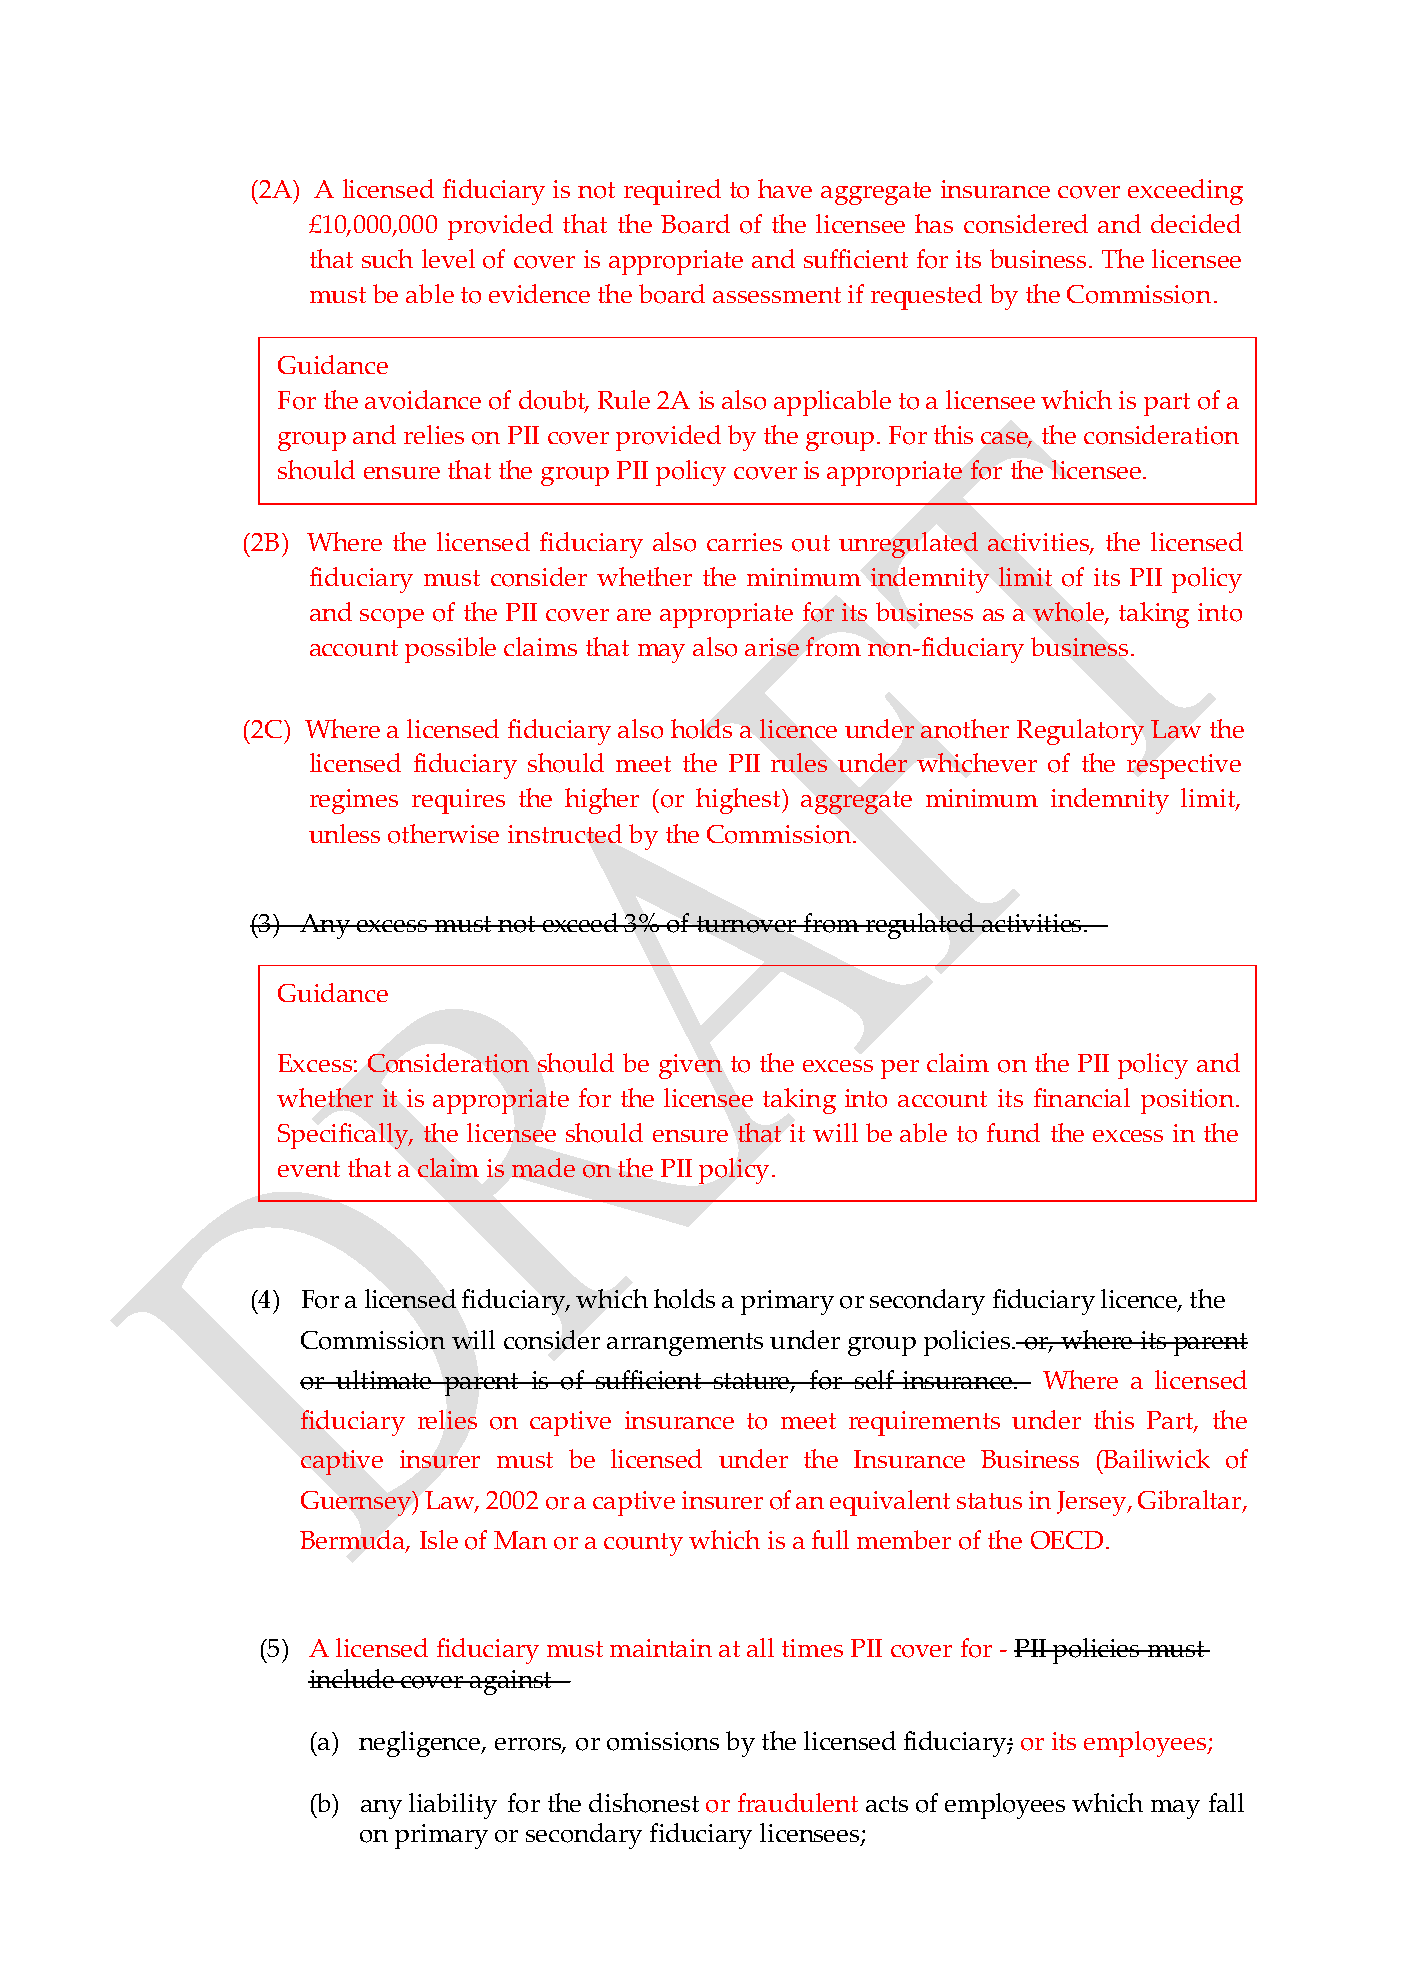  I want to click on level, so click(448, 258).
